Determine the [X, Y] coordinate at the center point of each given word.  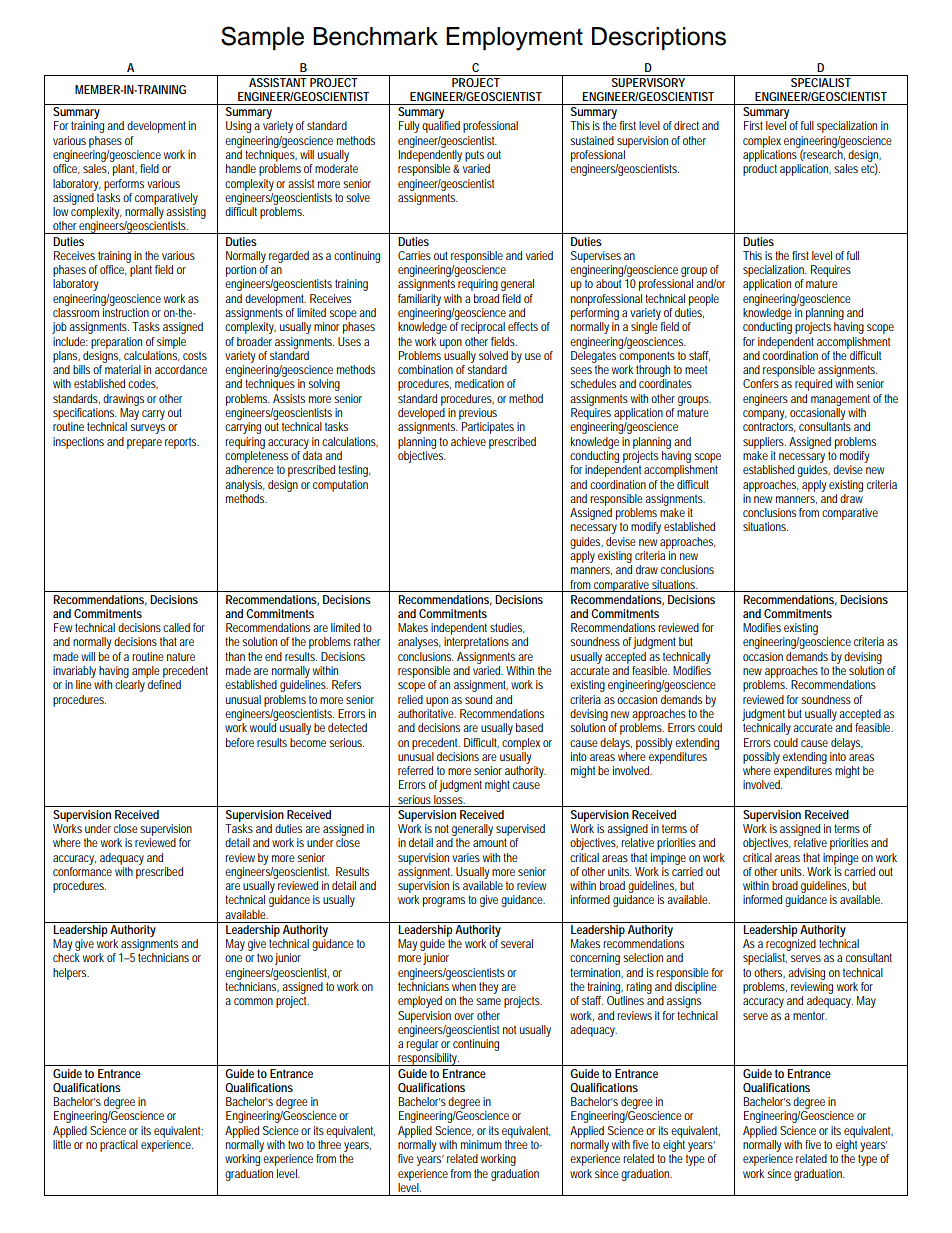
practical [119, 1146]
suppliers [764, 443]
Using [238, 127]
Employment [514, 39]
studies [507, 628]
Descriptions [659, 38]
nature [181, 656]
